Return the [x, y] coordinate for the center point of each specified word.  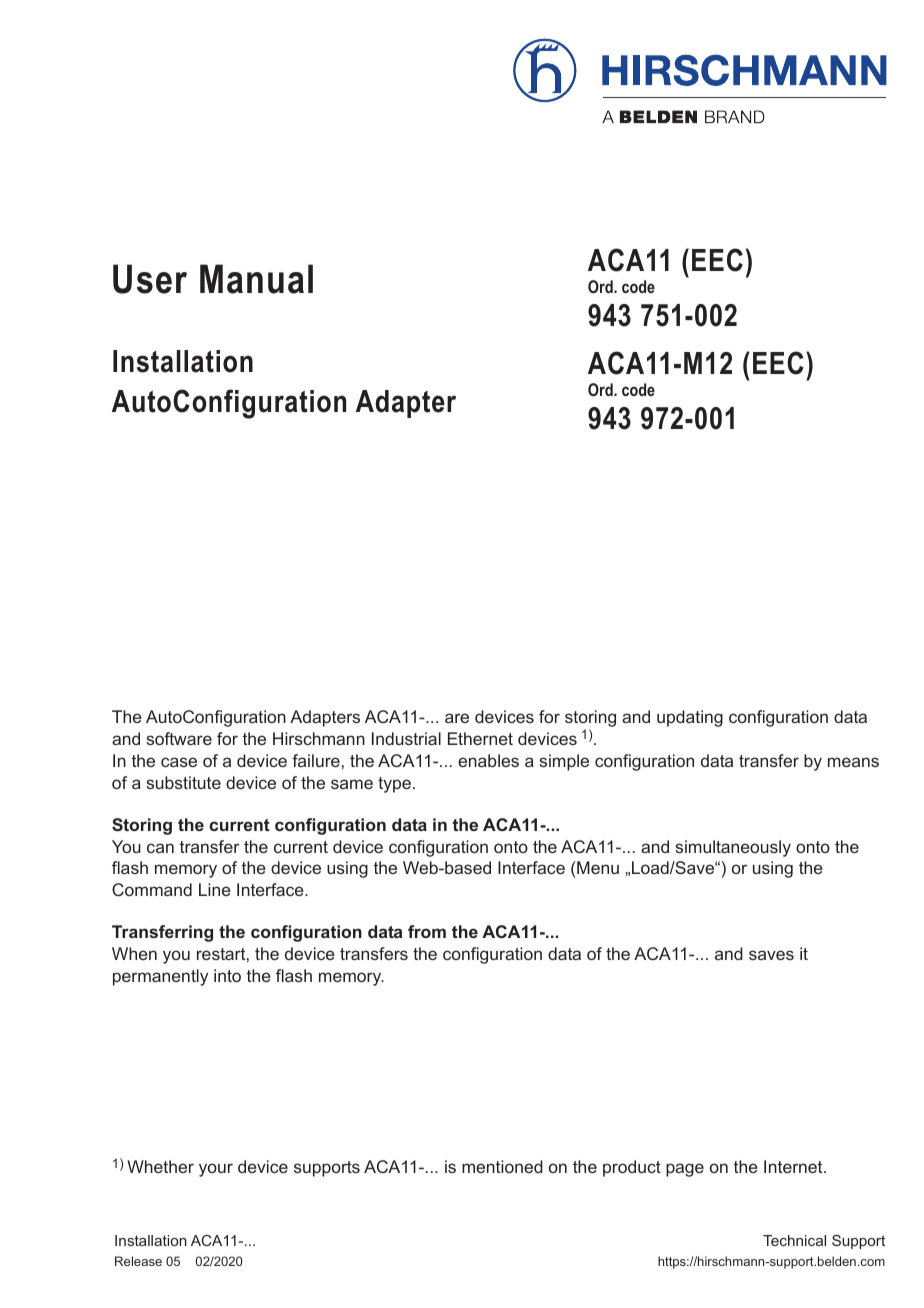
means [853, 762]
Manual [256, 279]
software [179, 738]
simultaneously [733, 848]
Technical [794, 1240]
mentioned [502, 1166]
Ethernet [480, 738]
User [150, 279]
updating [690, 718]
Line [215, 889]
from [427, 931]
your [216, 1170]
